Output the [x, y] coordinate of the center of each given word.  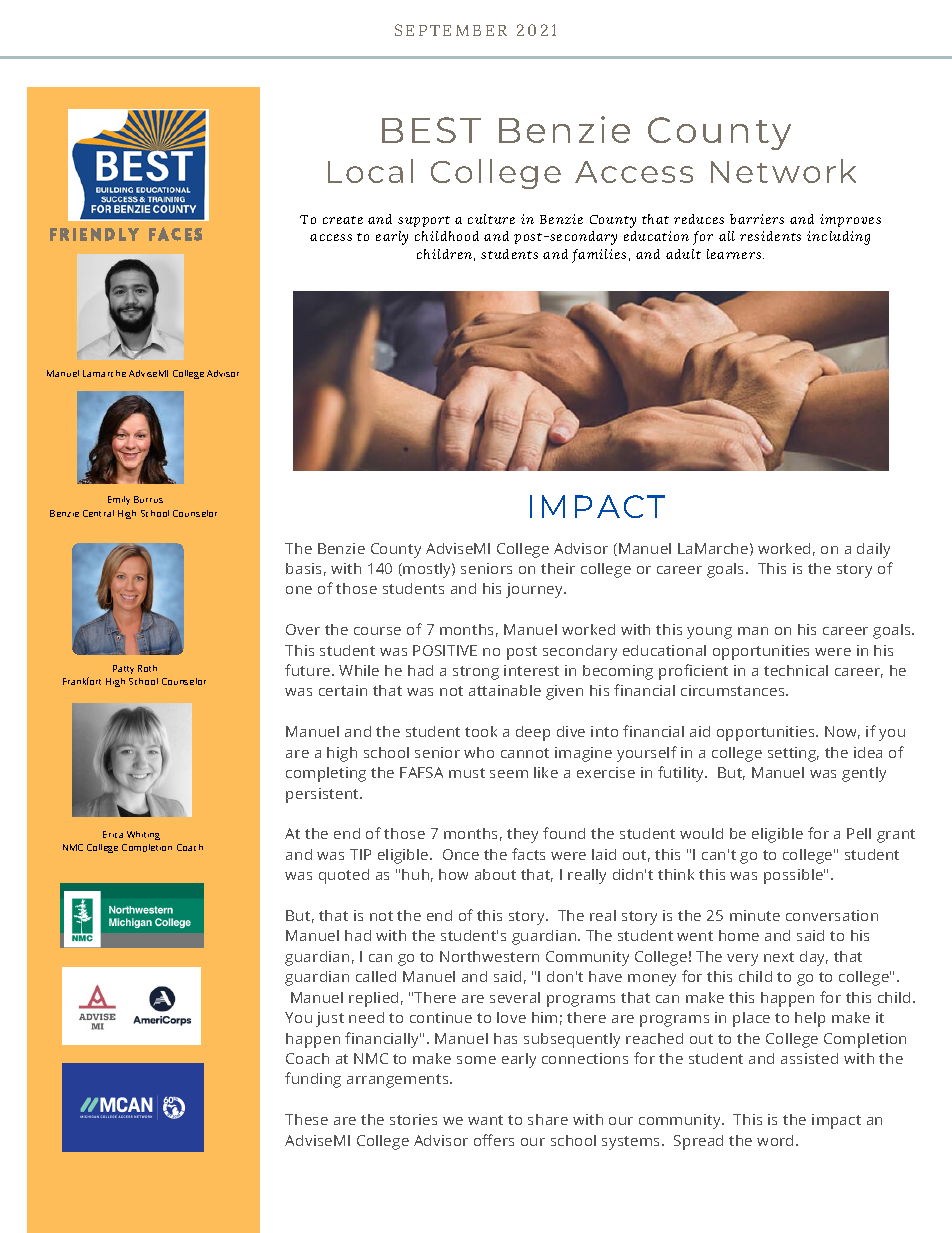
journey [536, 590]
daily [873, 550]
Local [370, 171]
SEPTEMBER [451, 30]
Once [461, 854]
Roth [147, 668]
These [306, 1119]
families [599, 256]
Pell [859, 833]
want [485, 1120]
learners [735, 254]
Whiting [143, 835]
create [343, 220]
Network [783, 171]
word [775, 1140]
